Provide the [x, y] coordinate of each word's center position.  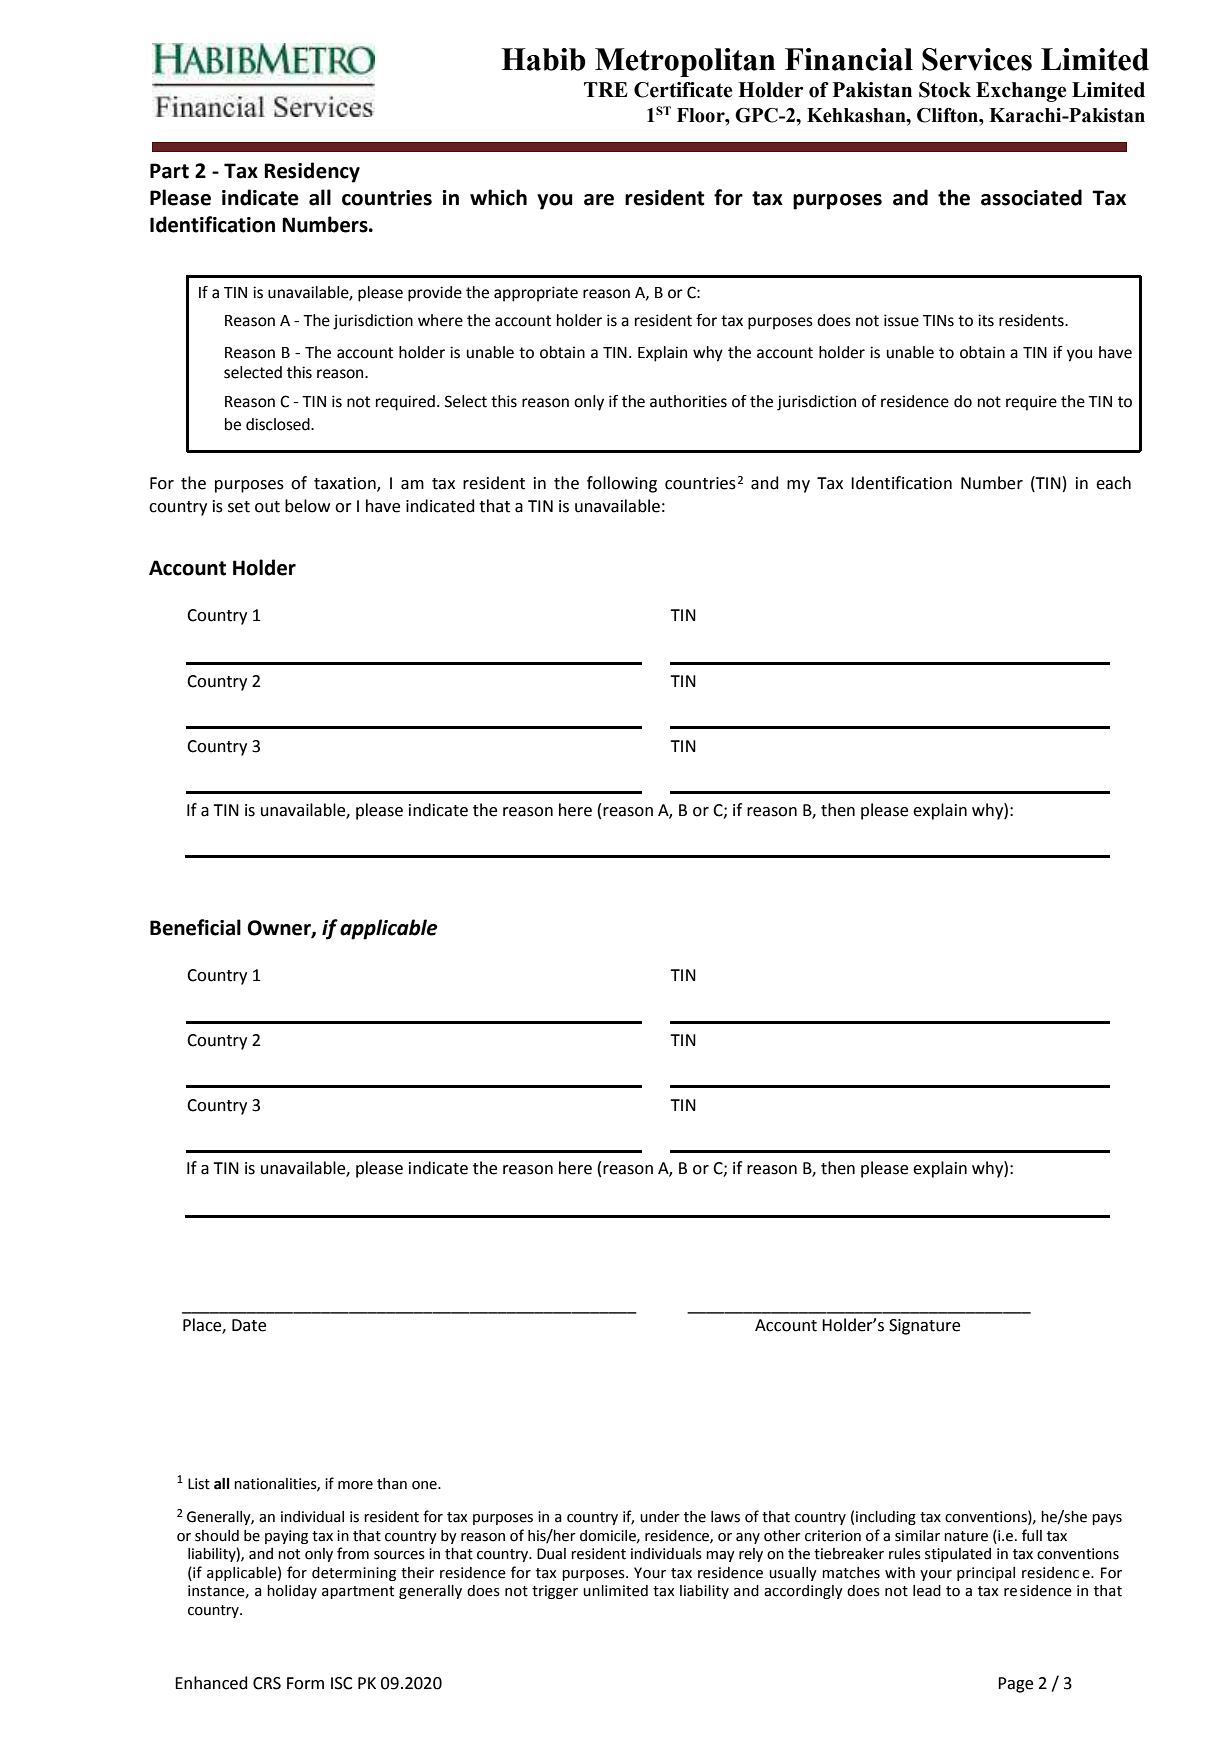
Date [249, 1325]
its [986, 320]
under [660, 1517]
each [1113, 483]
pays [1107, 1519]
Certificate [683, 90]
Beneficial [195, 927]
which [498, 197]
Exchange [1021, 92]
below [307, 506]
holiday [292, 1592]
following [622, 484]
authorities [688, 401]
